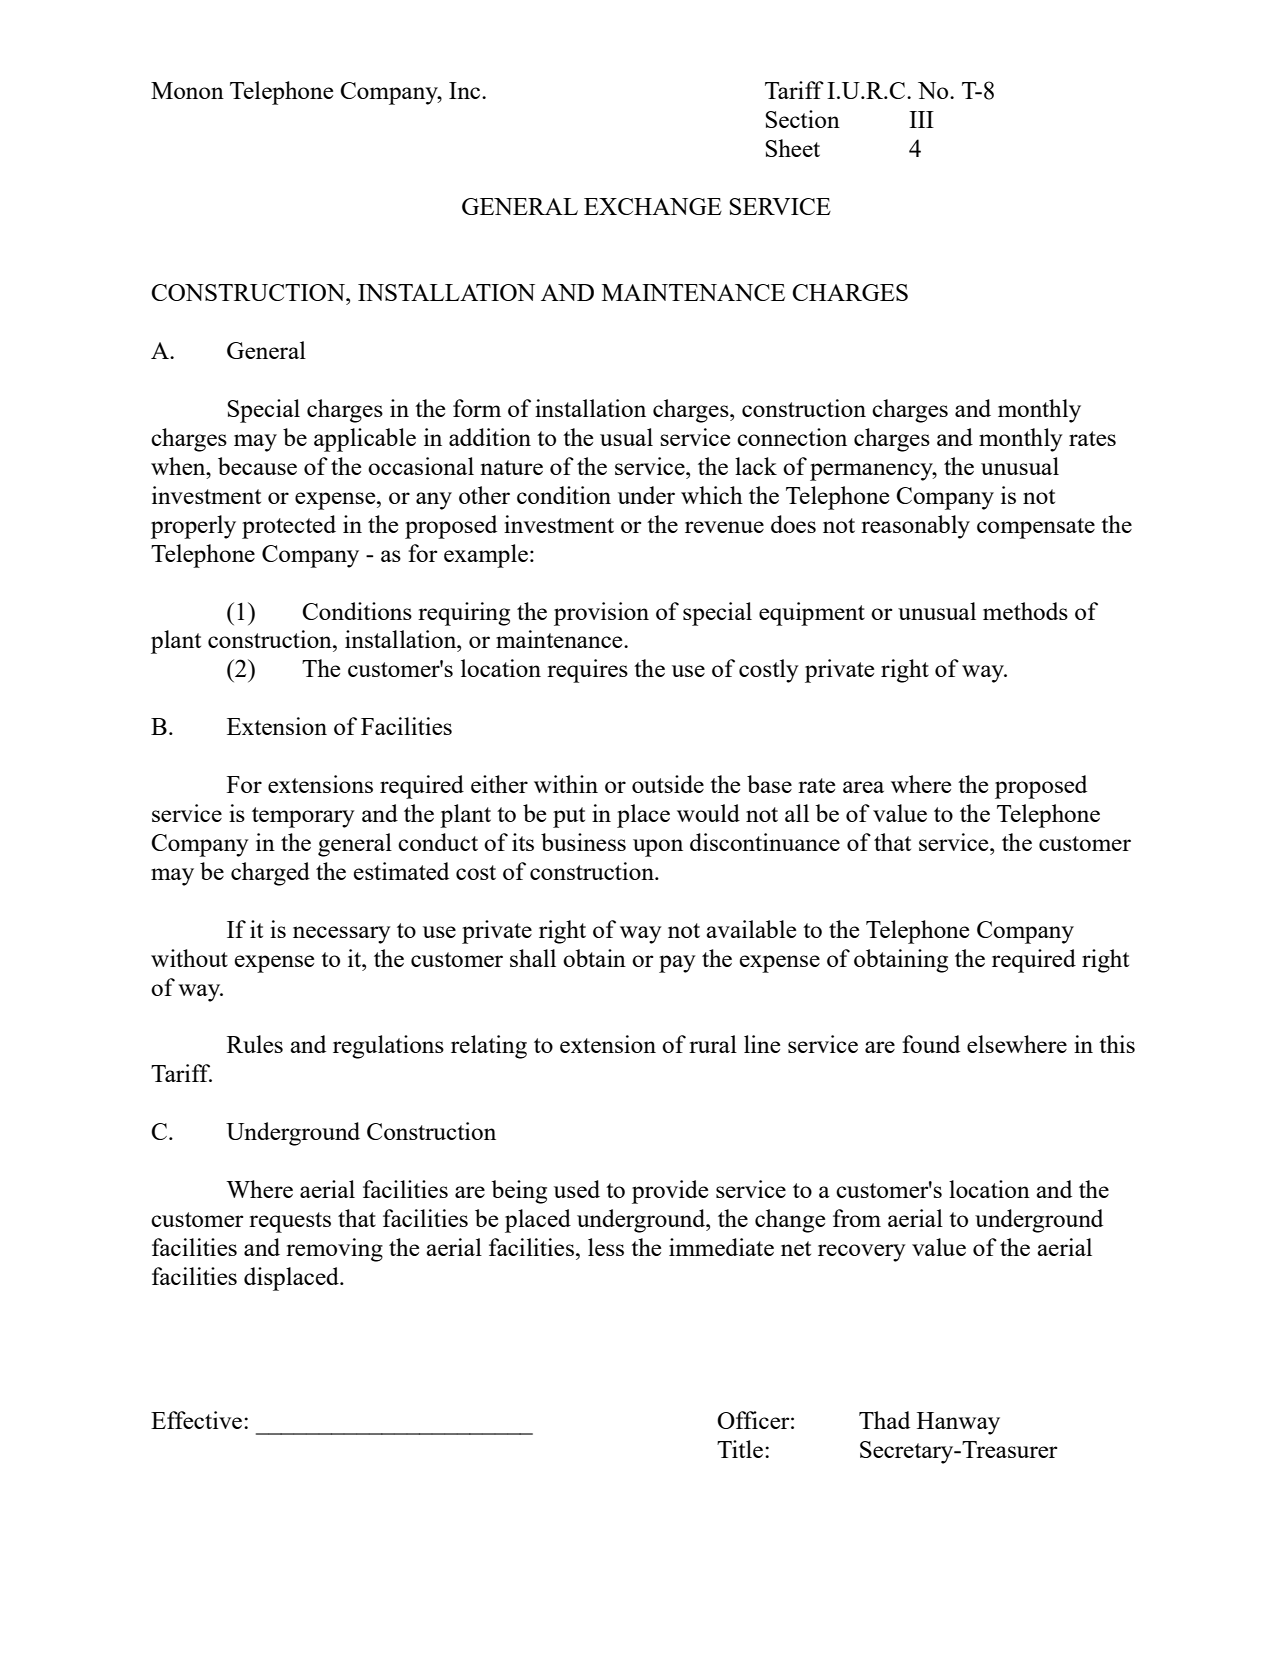  Describe the element at coordinates (792, 148) in the document. I see `Sheet` at that location.
